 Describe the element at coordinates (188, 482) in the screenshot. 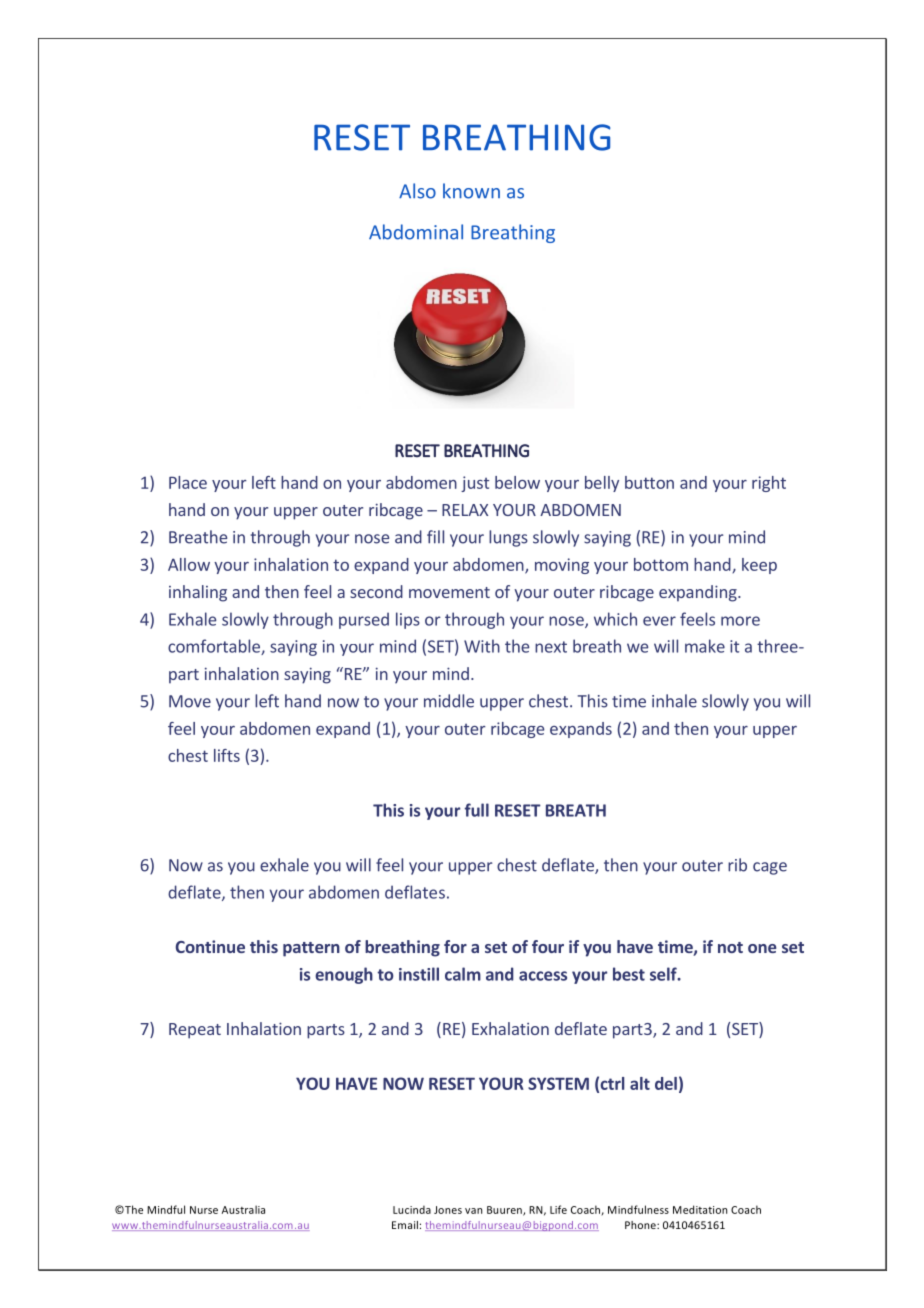

I see `Place` at that location.
